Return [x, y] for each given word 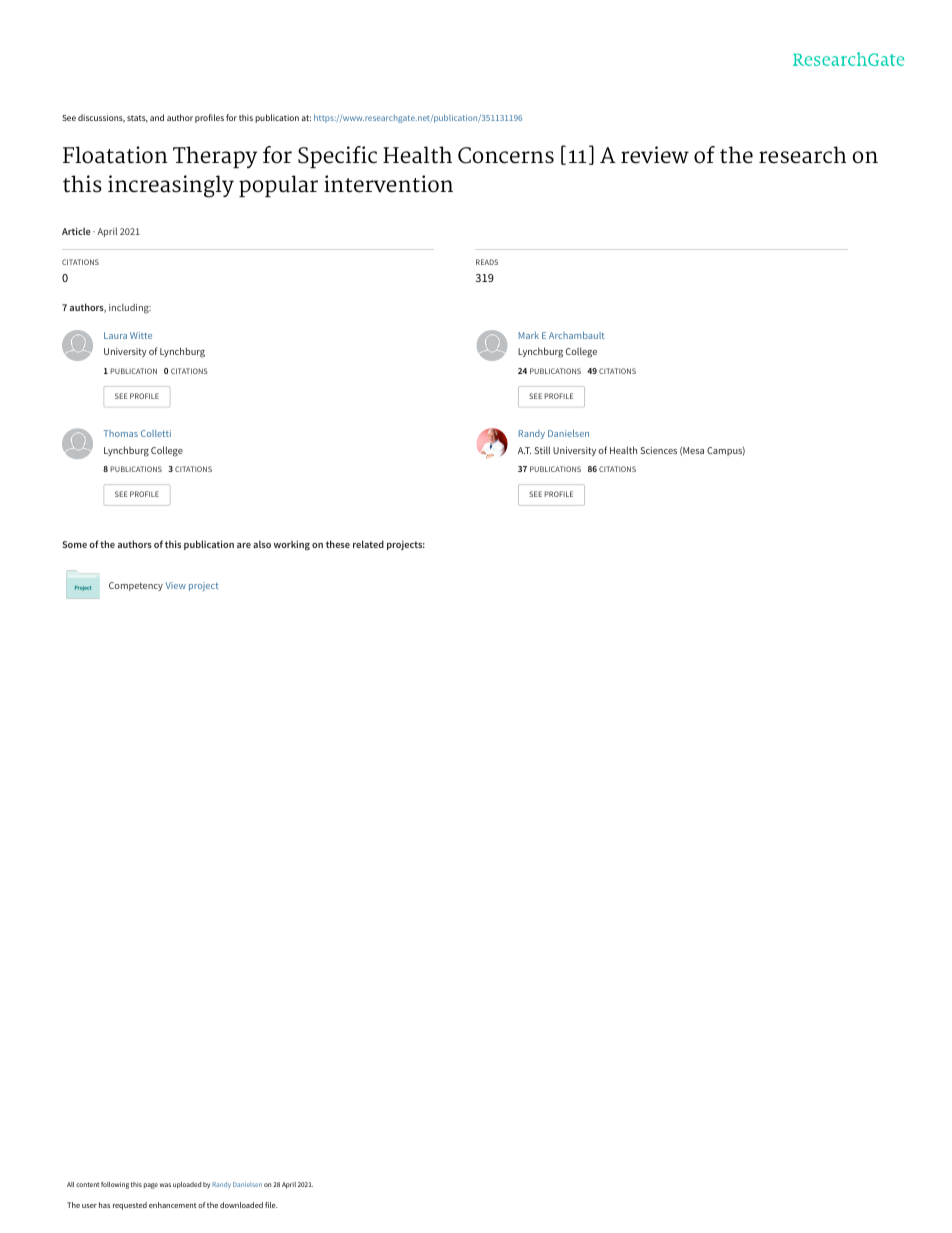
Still [542, 450]
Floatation [115, 155]
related [368, 544]
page [151, 1186]
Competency [136, 586]
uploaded [187, 1185]
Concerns [506, 155]
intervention [388, 184]
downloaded [241, 1205]
